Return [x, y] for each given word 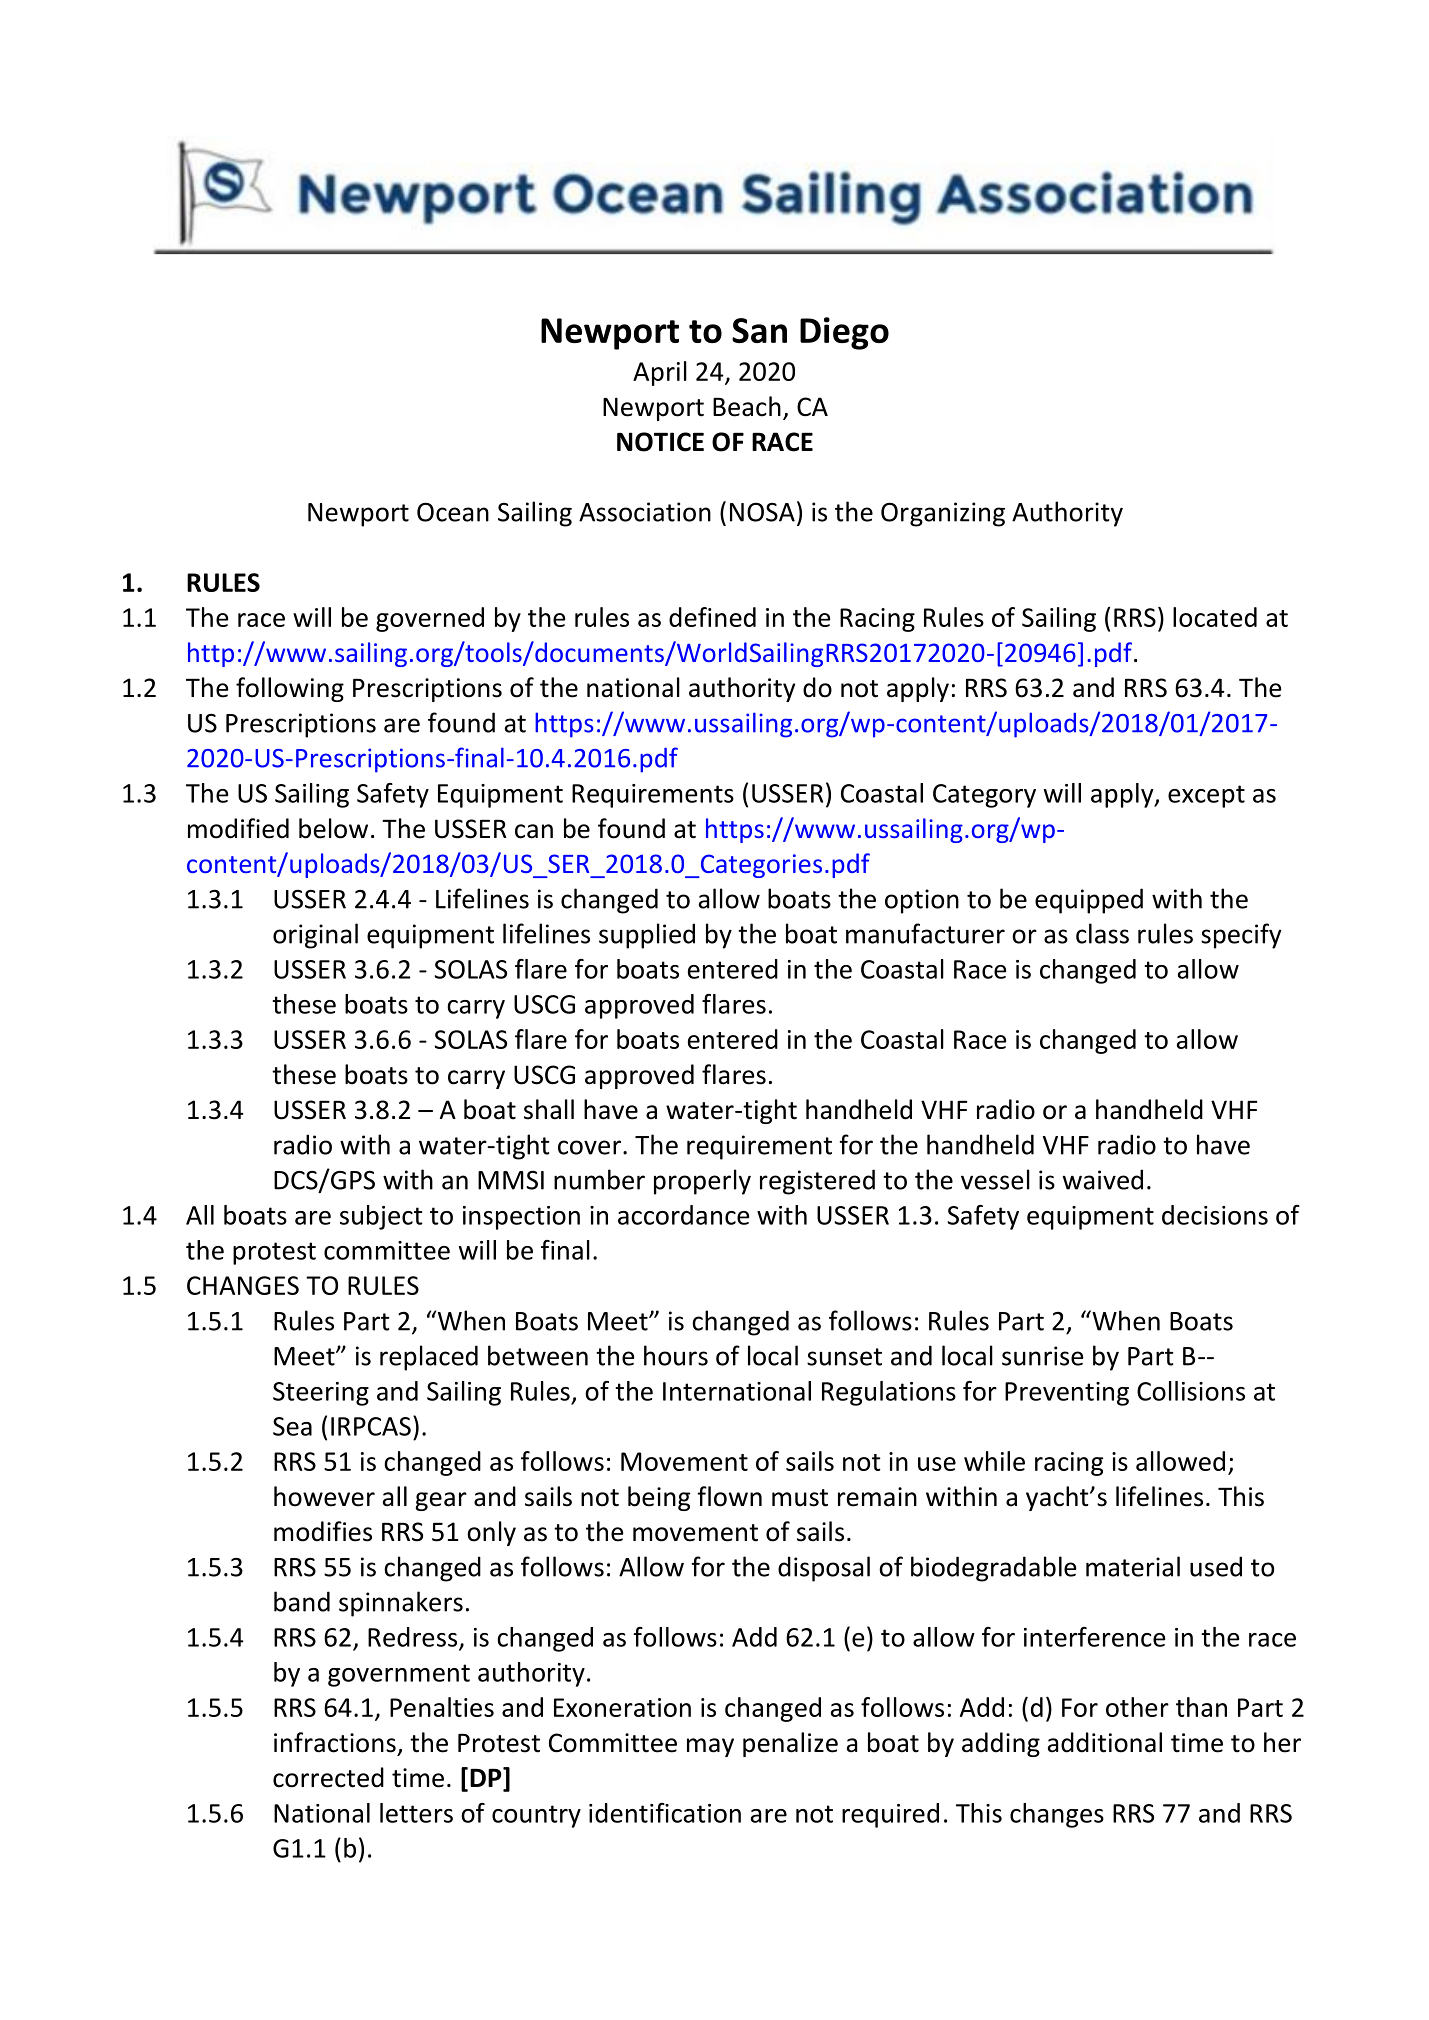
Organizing [943, 514]
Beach [747, 406]
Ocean [453, 512]
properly [702, 1182]
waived [1103, 1179]
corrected [328, 1777]
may [710, 1747]
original [315, 936]
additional [1105, 1742]
